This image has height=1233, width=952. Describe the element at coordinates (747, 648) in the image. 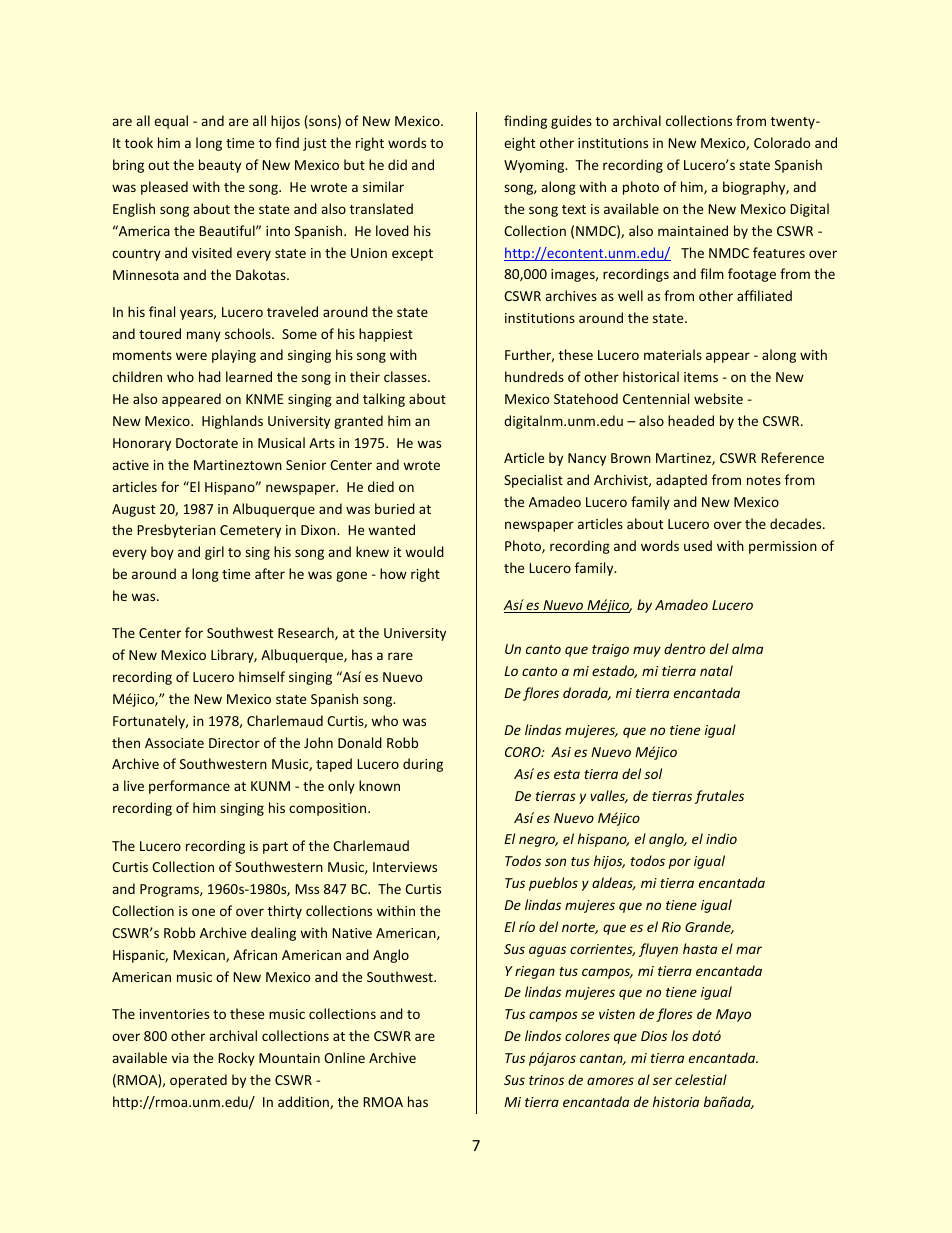

I see `alma` at that location.
